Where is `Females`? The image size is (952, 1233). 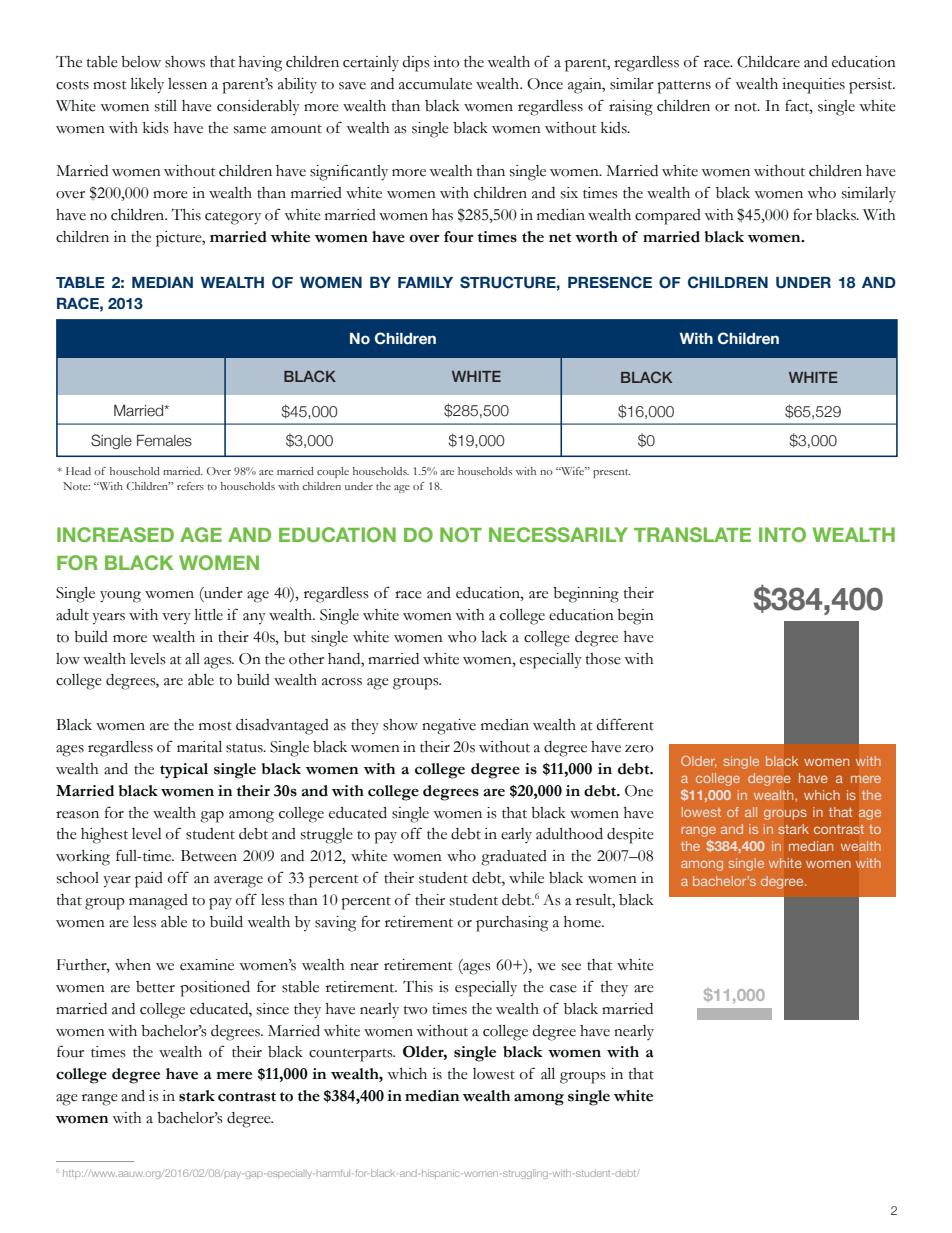
Females is located at coordinates (164, 440).
